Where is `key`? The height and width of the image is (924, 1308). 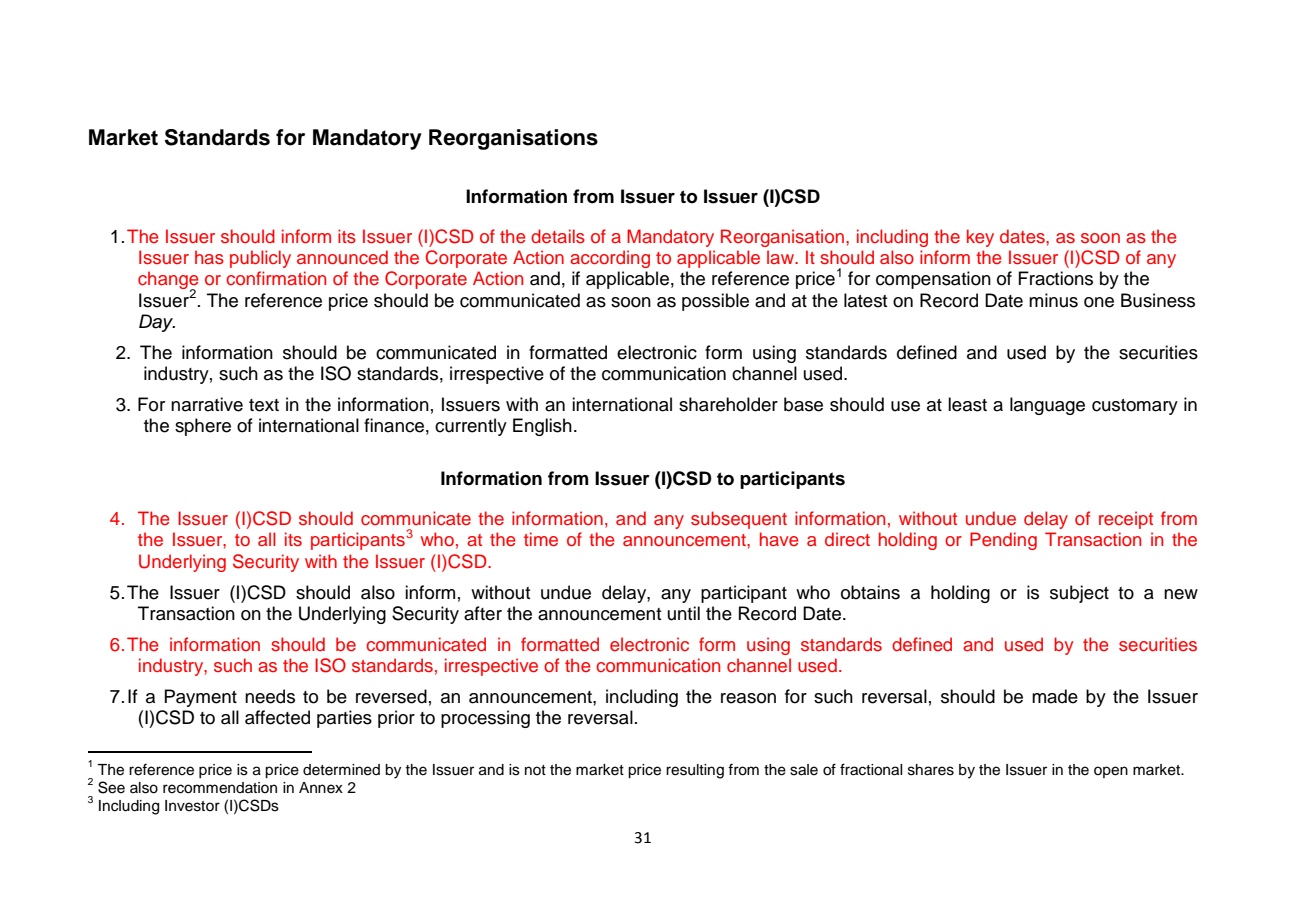 key is located at coordinates (980, 238).
